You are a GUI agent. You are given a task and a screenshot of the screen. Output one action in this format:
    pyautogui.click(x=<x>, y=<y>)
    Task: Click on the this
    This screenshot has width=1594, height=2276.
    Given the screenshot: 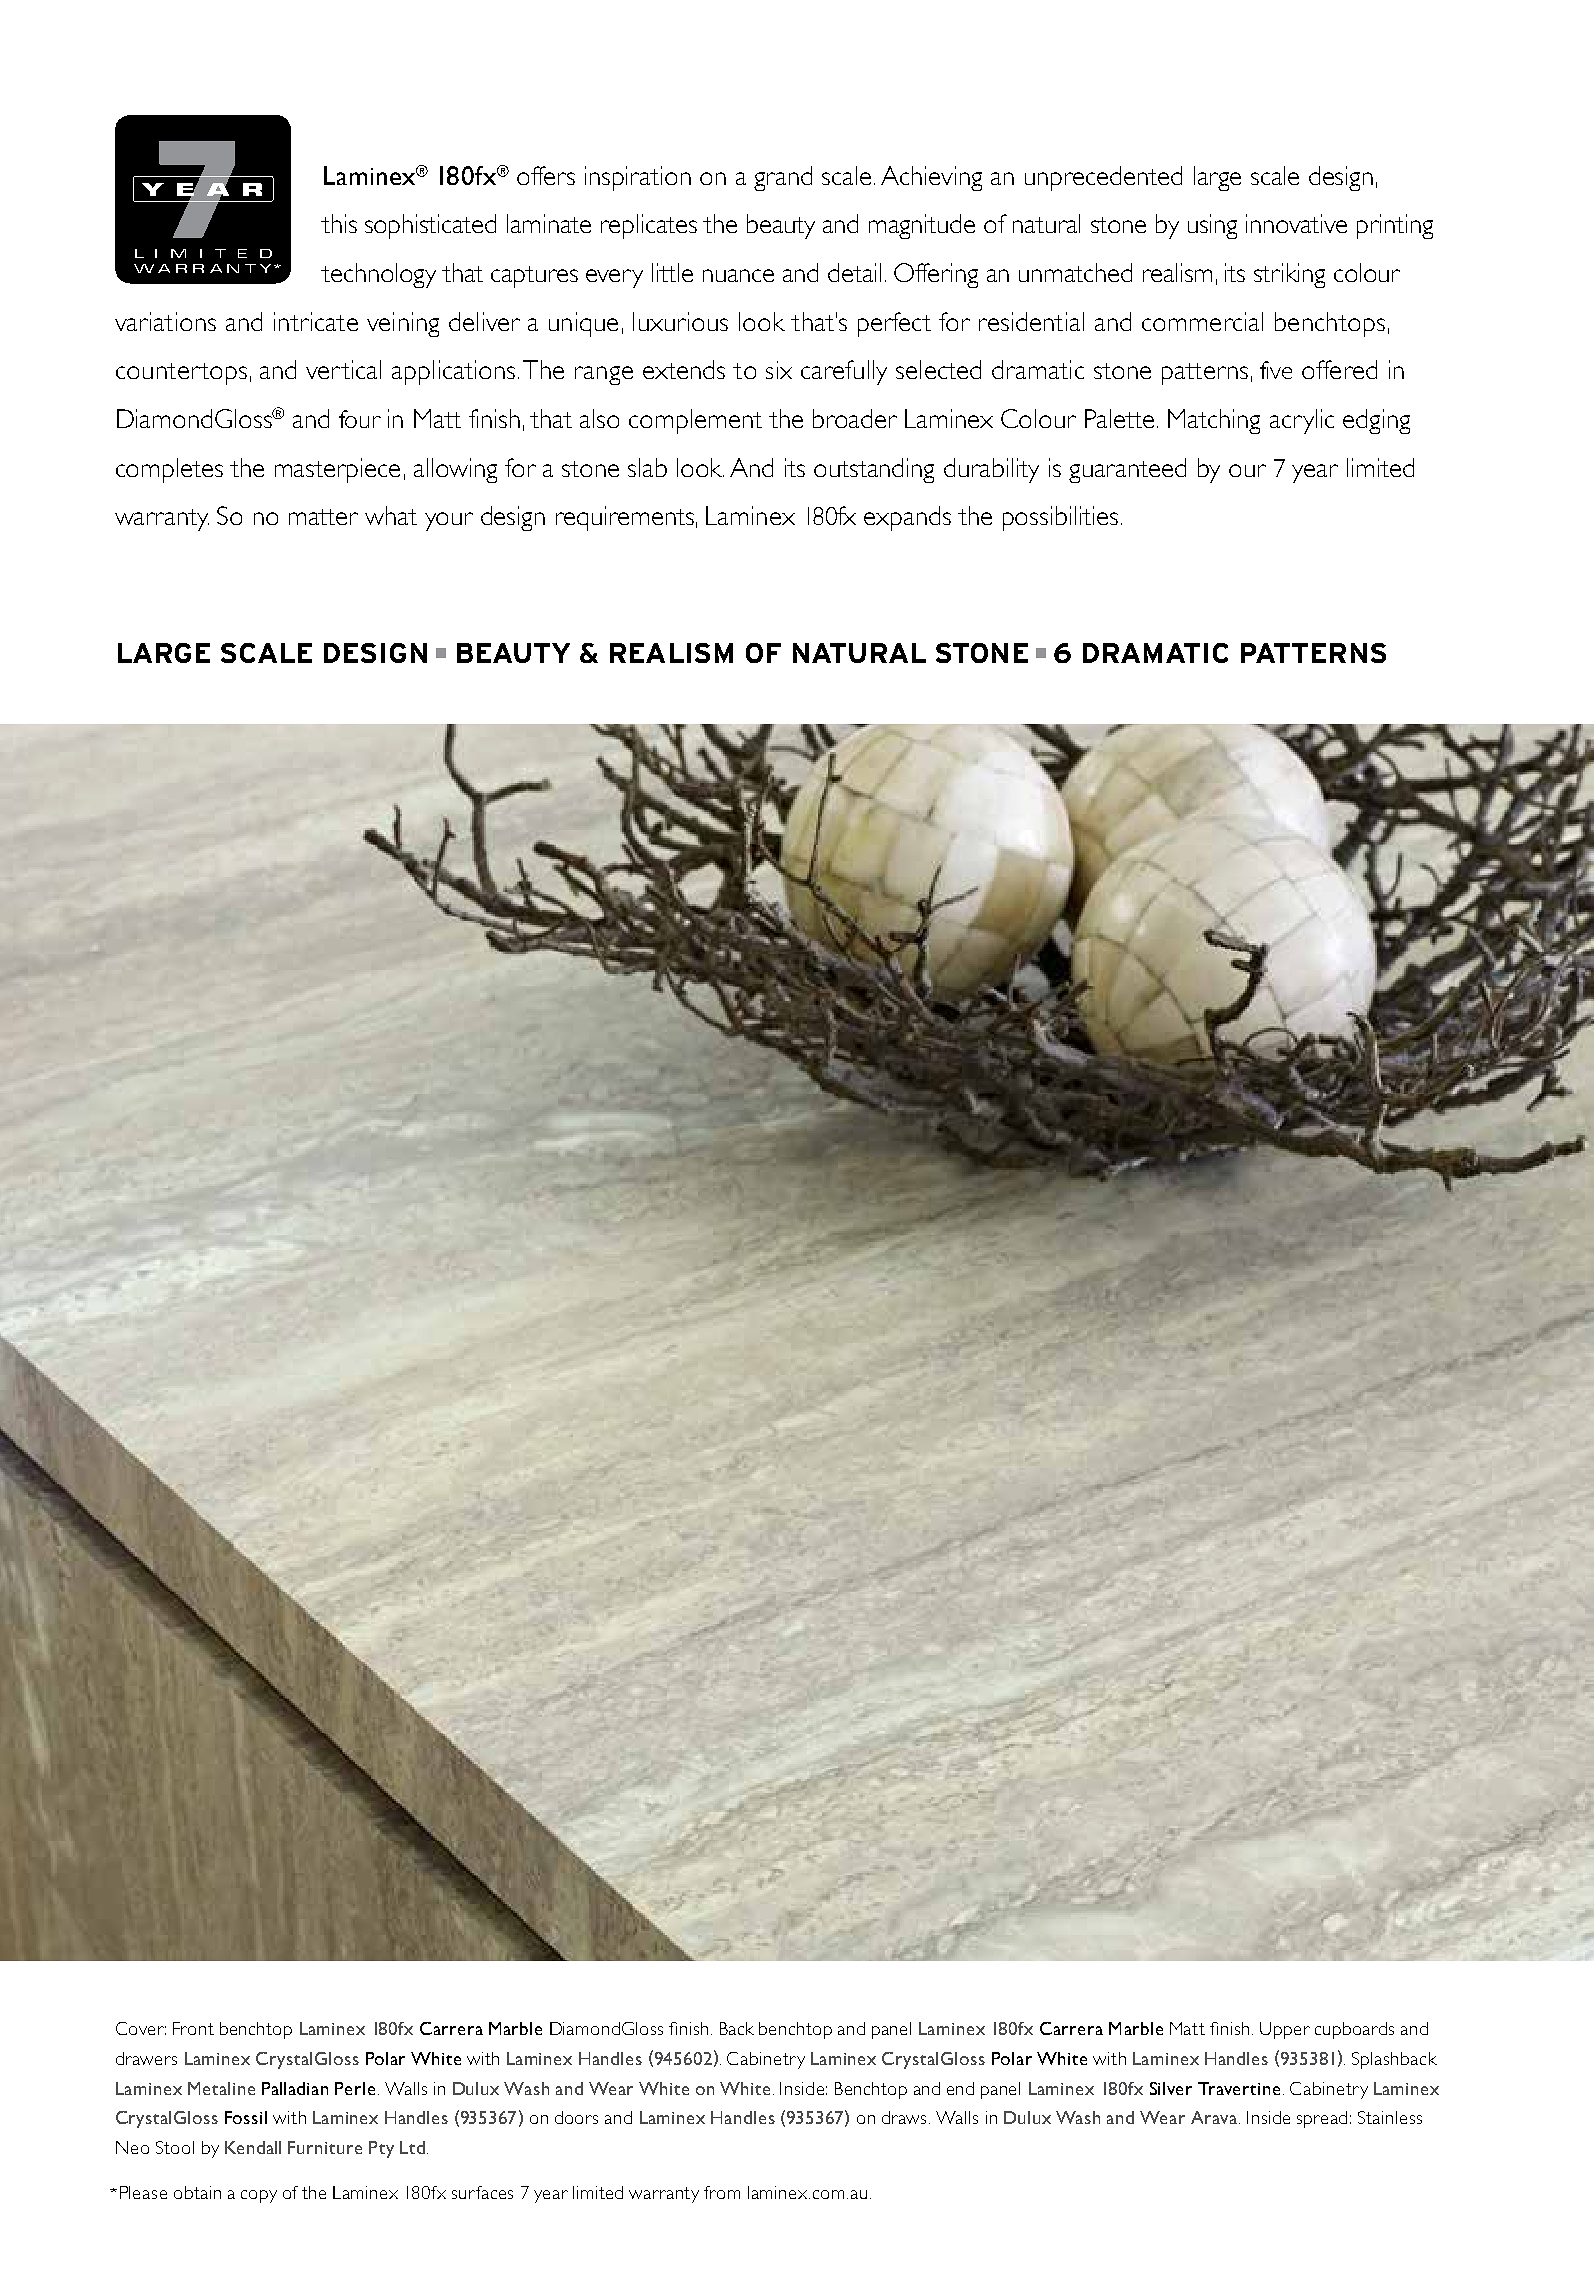 What is the action you would take?
    pyautogui.click(x=339, y=223)
